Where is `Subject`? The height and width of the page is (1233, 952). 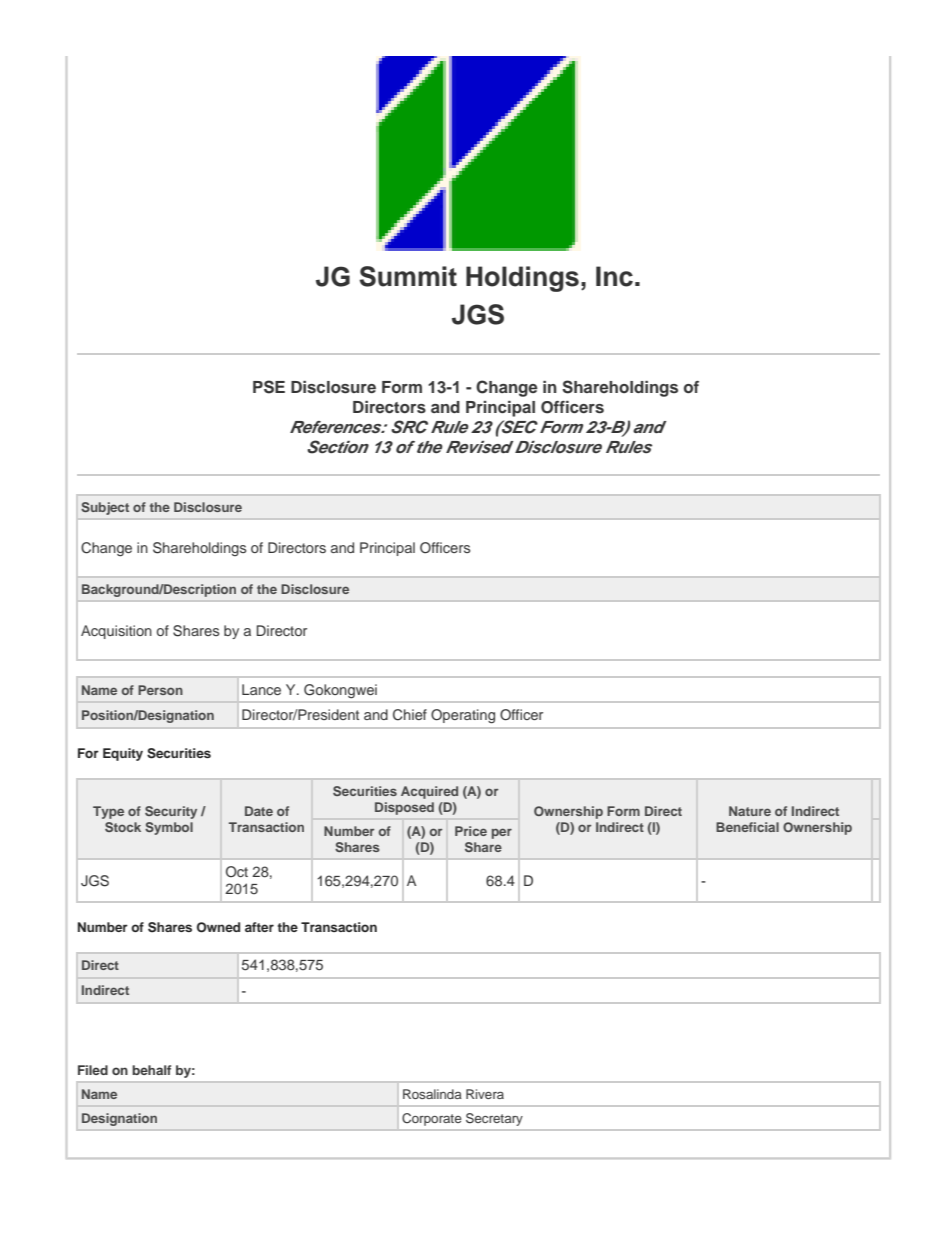
Subject is located at coordinates (105, 508).
